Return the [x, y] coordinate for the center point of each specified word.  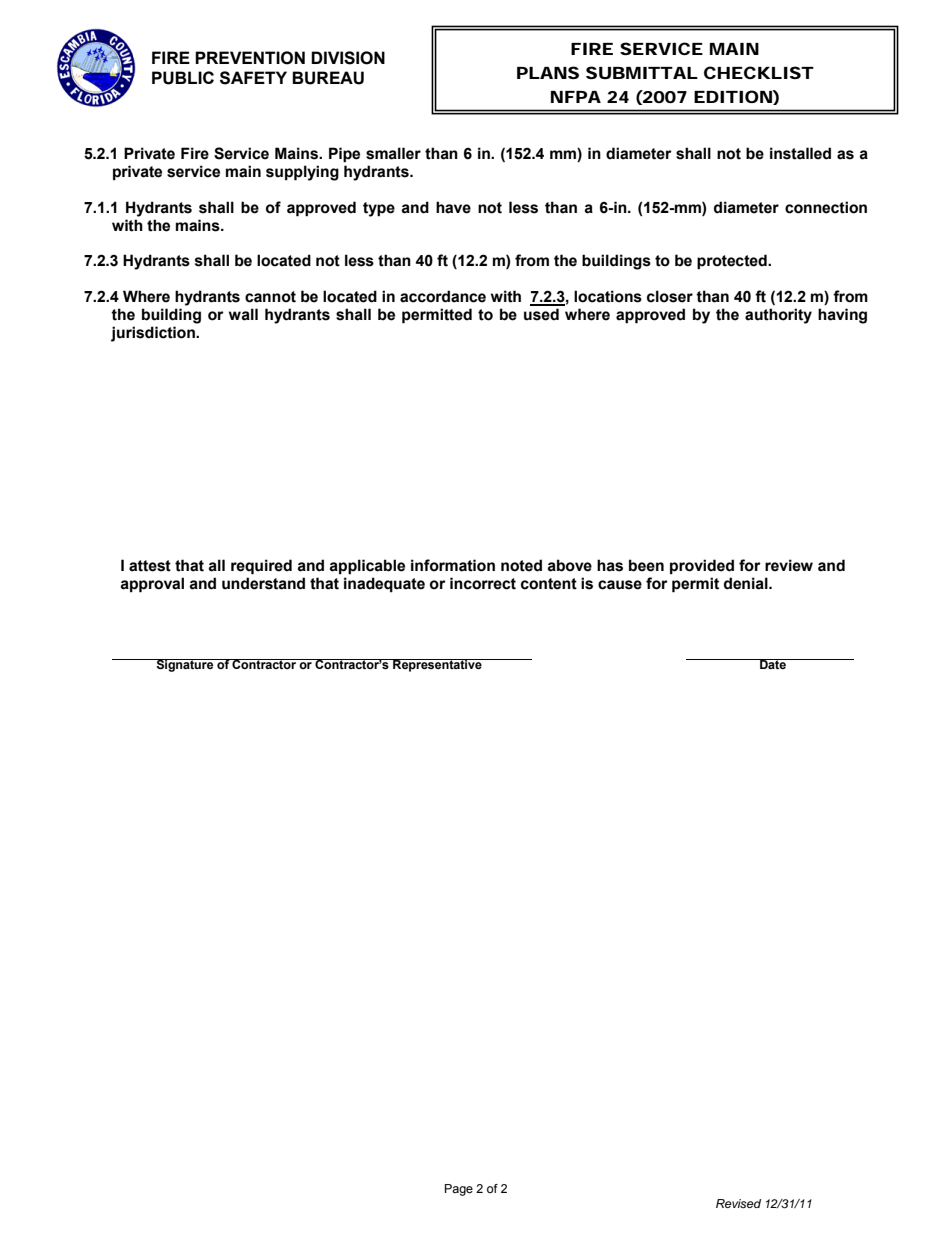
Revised [738, 1203]
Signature [185, 665]
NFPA [576, 97]
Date [773, 664]
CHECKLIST [758, 72]
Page [459, 1190]
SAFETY [253, 78]
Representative [437, 665]
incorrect [483, 583]
